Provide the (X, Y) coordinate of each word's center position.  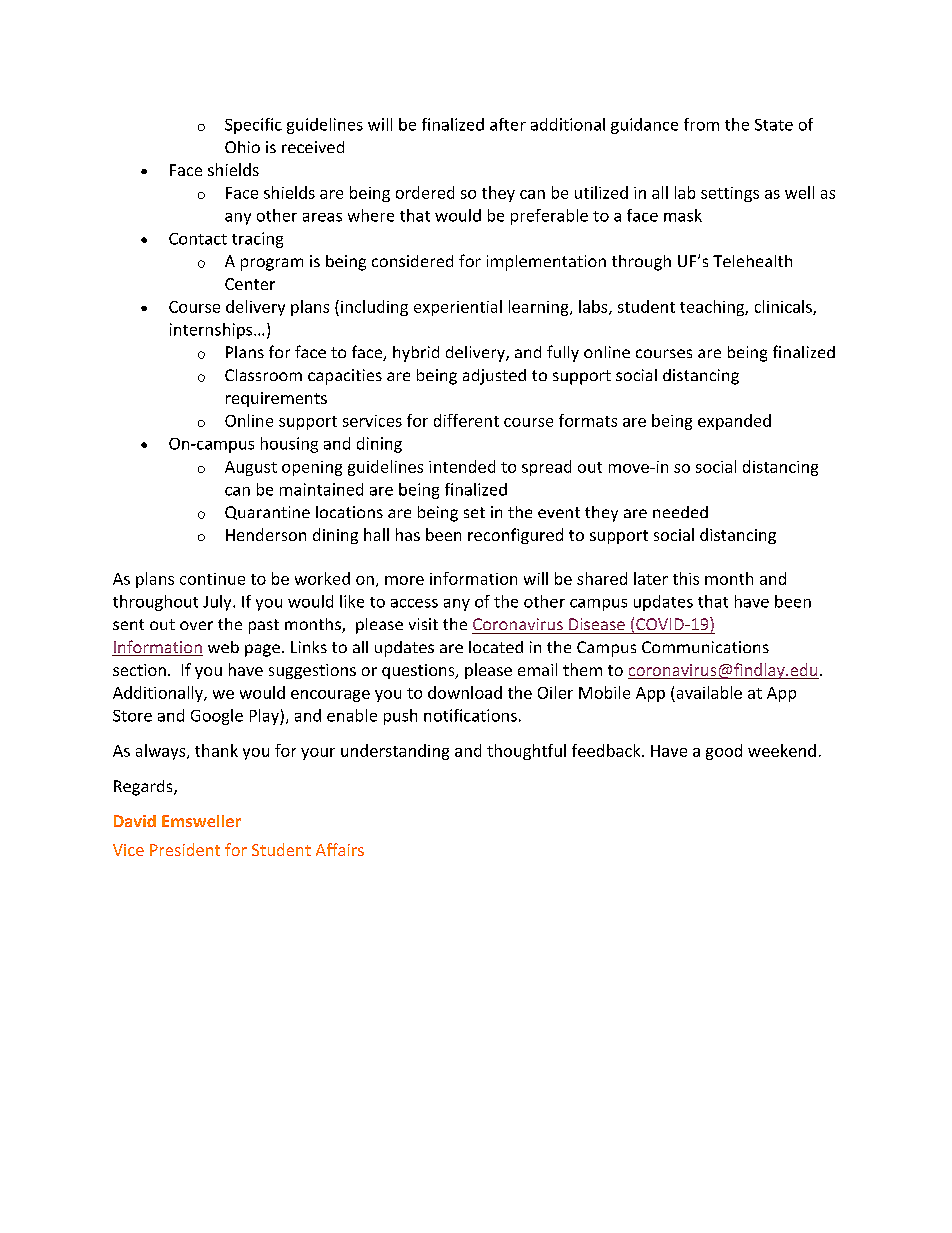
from (701, 124)
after (508, 124)
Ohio (242, 147)
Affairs (340, 849)
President (185, 849)
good (724, 752)
